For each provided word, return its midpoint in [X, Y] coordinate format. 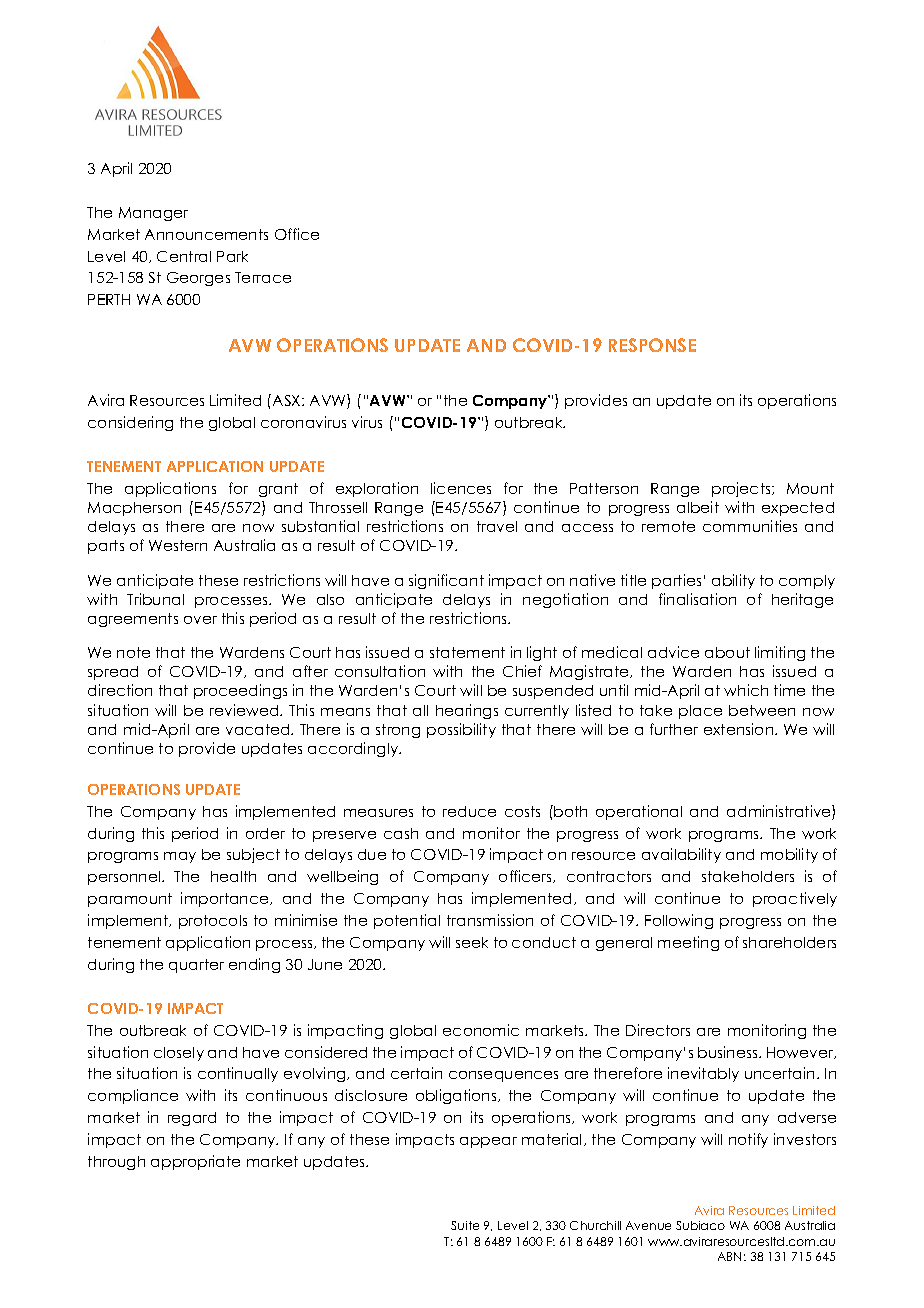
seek [472, 942]
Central [184, 256]
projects [742, 489]
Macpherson [134, 509]
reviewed [245, 710]
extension [740, 729]
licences [461, 488]
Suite [465, 1225]
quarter [196, 966]
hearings [467, 711]
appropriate [195, 1162]
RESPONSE [652, 345]
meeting [688, 943]
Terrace [263, 277]
